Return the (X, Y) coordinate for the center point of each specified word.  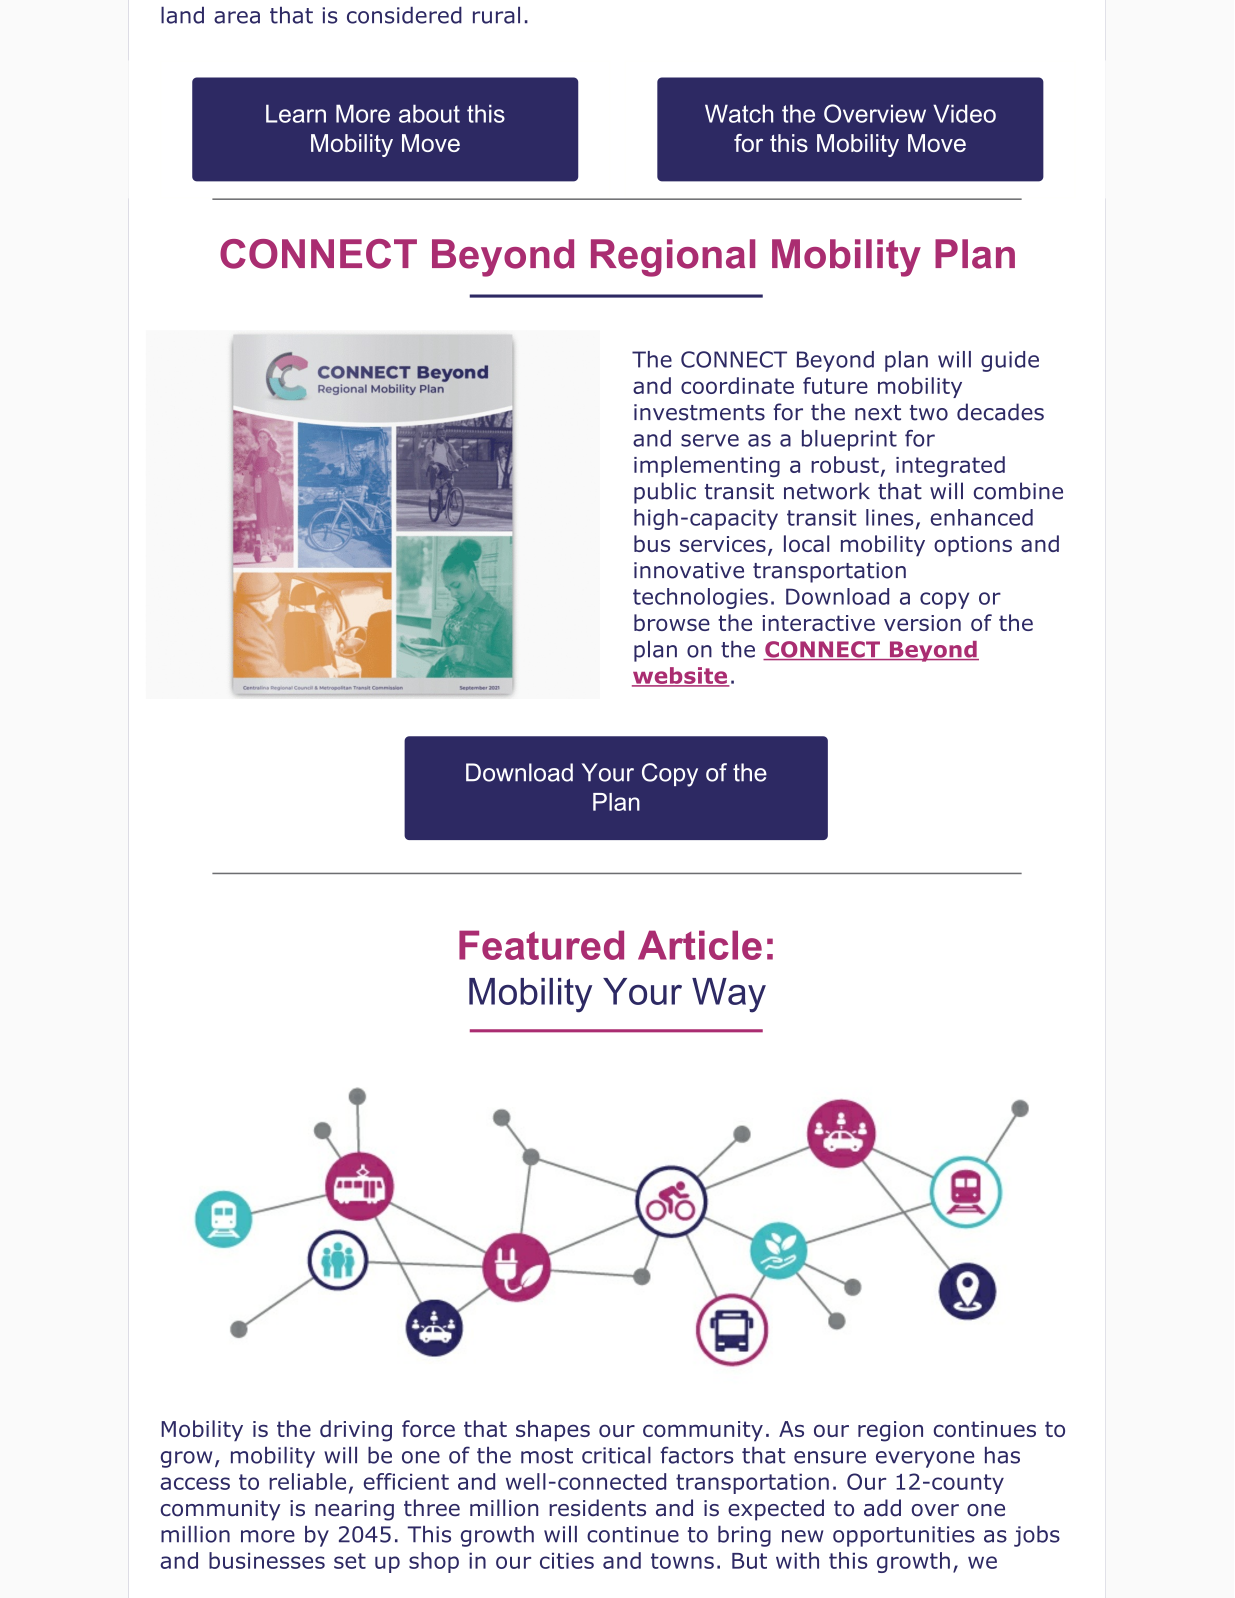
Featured (541, 945)
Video (964, 113)
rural (496, 15)
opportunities (904, 1536)
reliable (307, 1481)
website (680, 676)
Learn (296, 113)
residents (597, 1508)
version (922, 623)
